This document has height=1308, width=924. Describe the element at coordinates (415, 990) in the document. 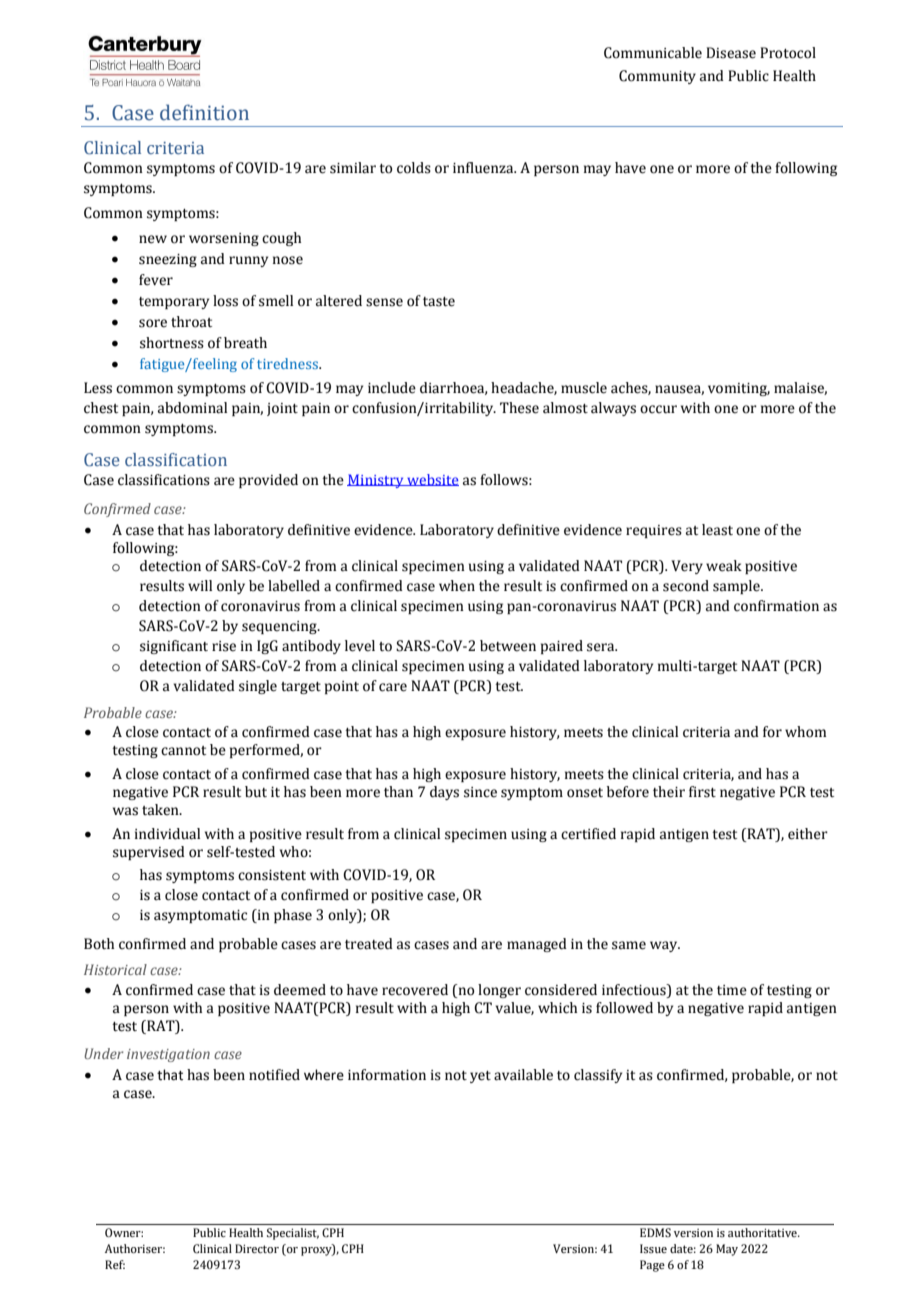

I see `recovered` at that location.
